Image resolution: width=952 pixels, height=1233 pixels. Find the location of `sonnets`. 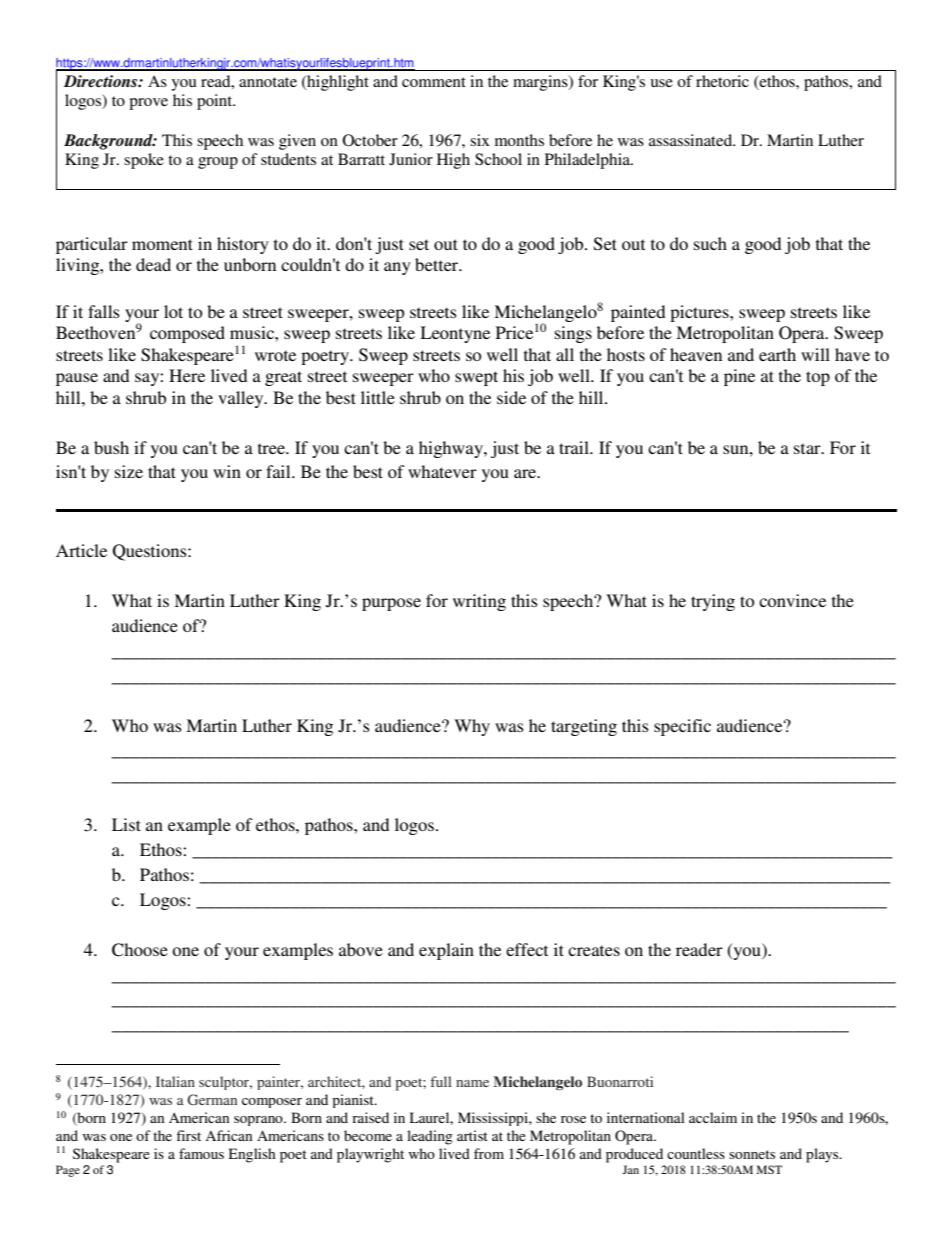

sonnets is located at coordinates (752, 1154).
